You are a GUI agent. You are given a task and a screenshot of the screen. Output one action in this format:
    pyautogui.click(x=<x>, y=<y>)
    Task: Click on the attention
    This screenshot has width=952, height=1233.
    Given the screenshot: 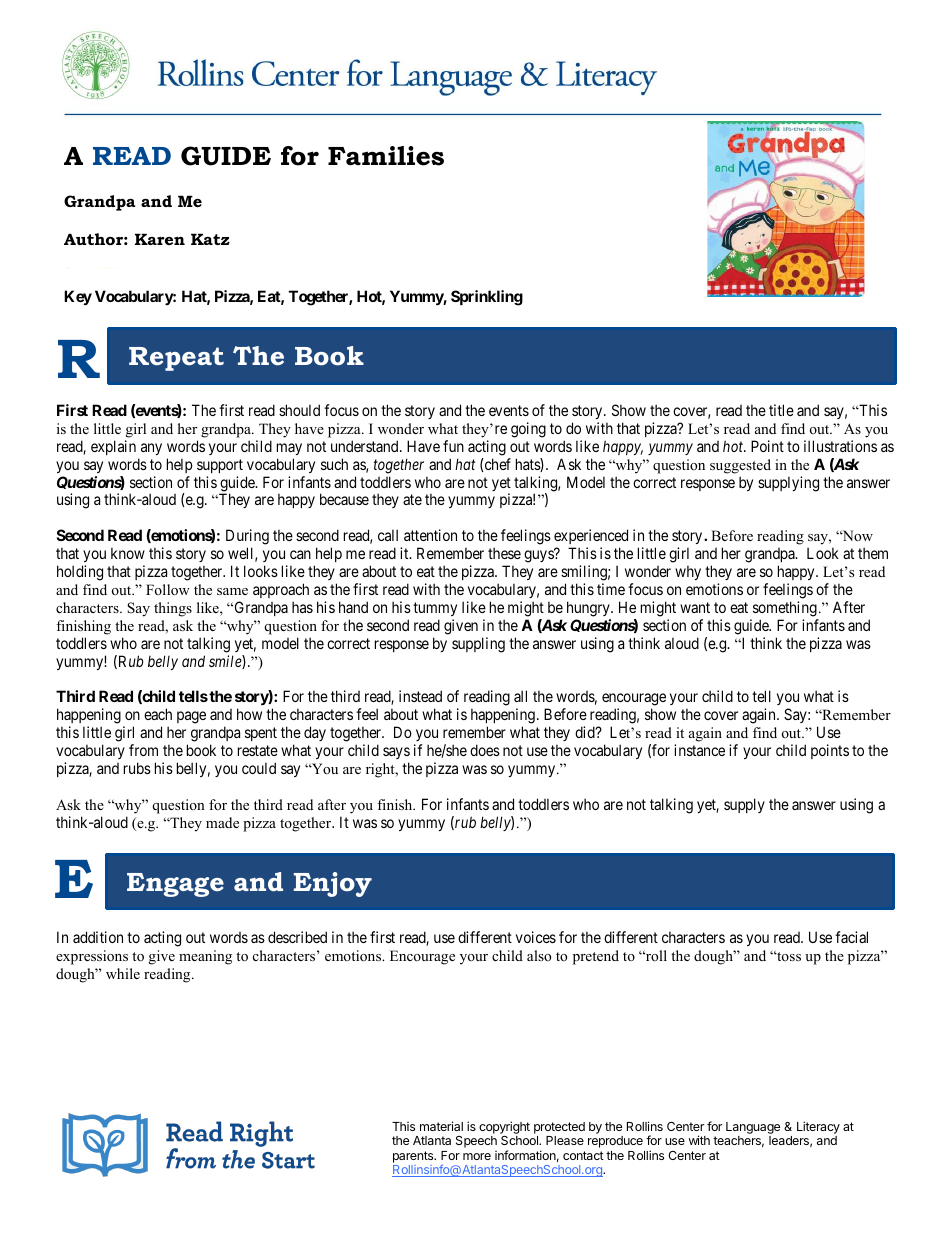 What is the action you would take?
    pyautogui.click(x=430, y=535)
